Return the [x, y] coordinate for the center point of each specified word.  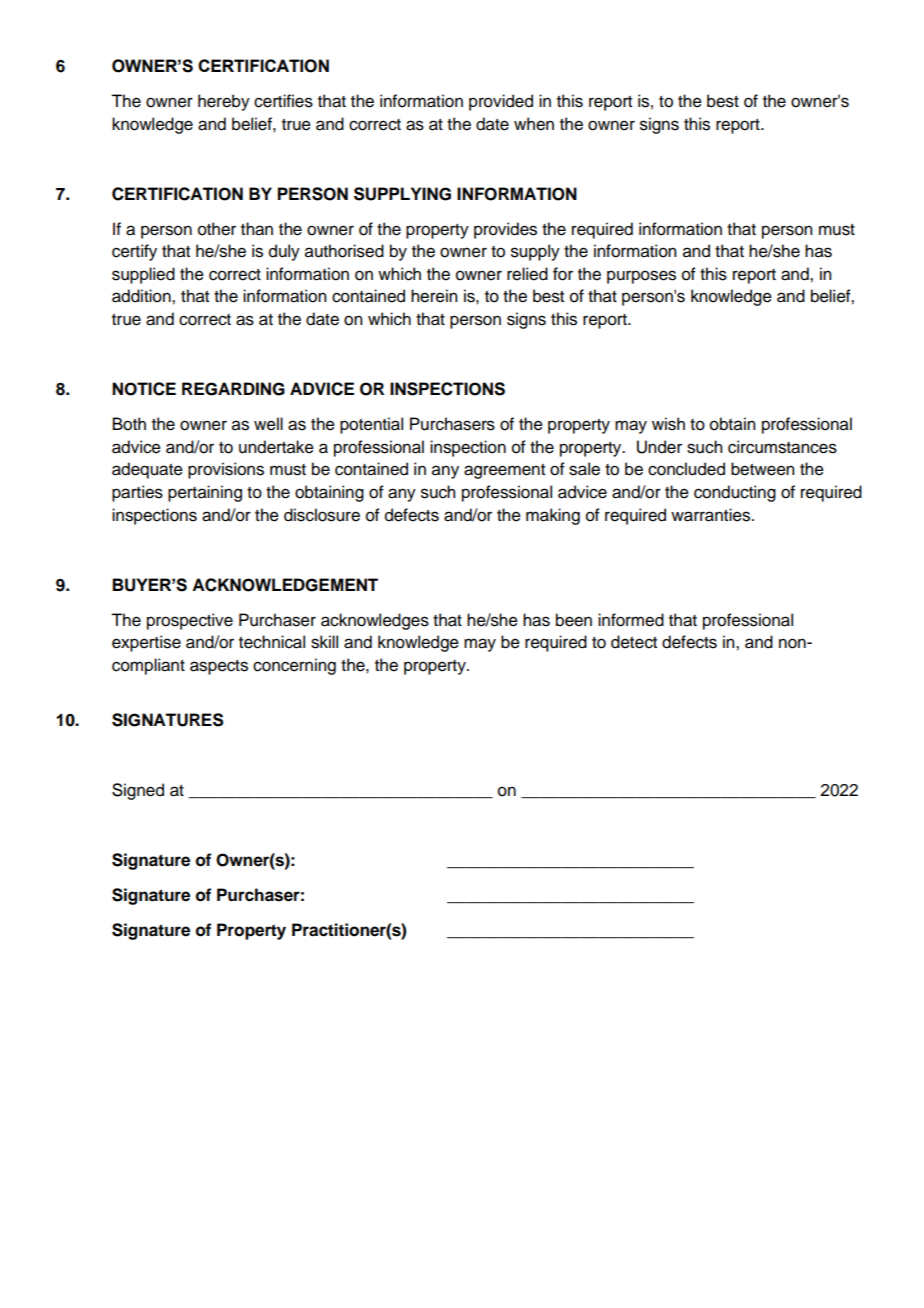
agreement [504, 471]
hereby [224, 102]
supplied [143, 275]
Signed [138, 791]
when [534, 124]
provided [501, 102]
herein [434, 296]
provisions [226, 470]
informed [631, 620]
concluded [686, 469]
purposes [641, 277]
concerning [294, 666]
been [574, 620]
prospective [190, 621]
